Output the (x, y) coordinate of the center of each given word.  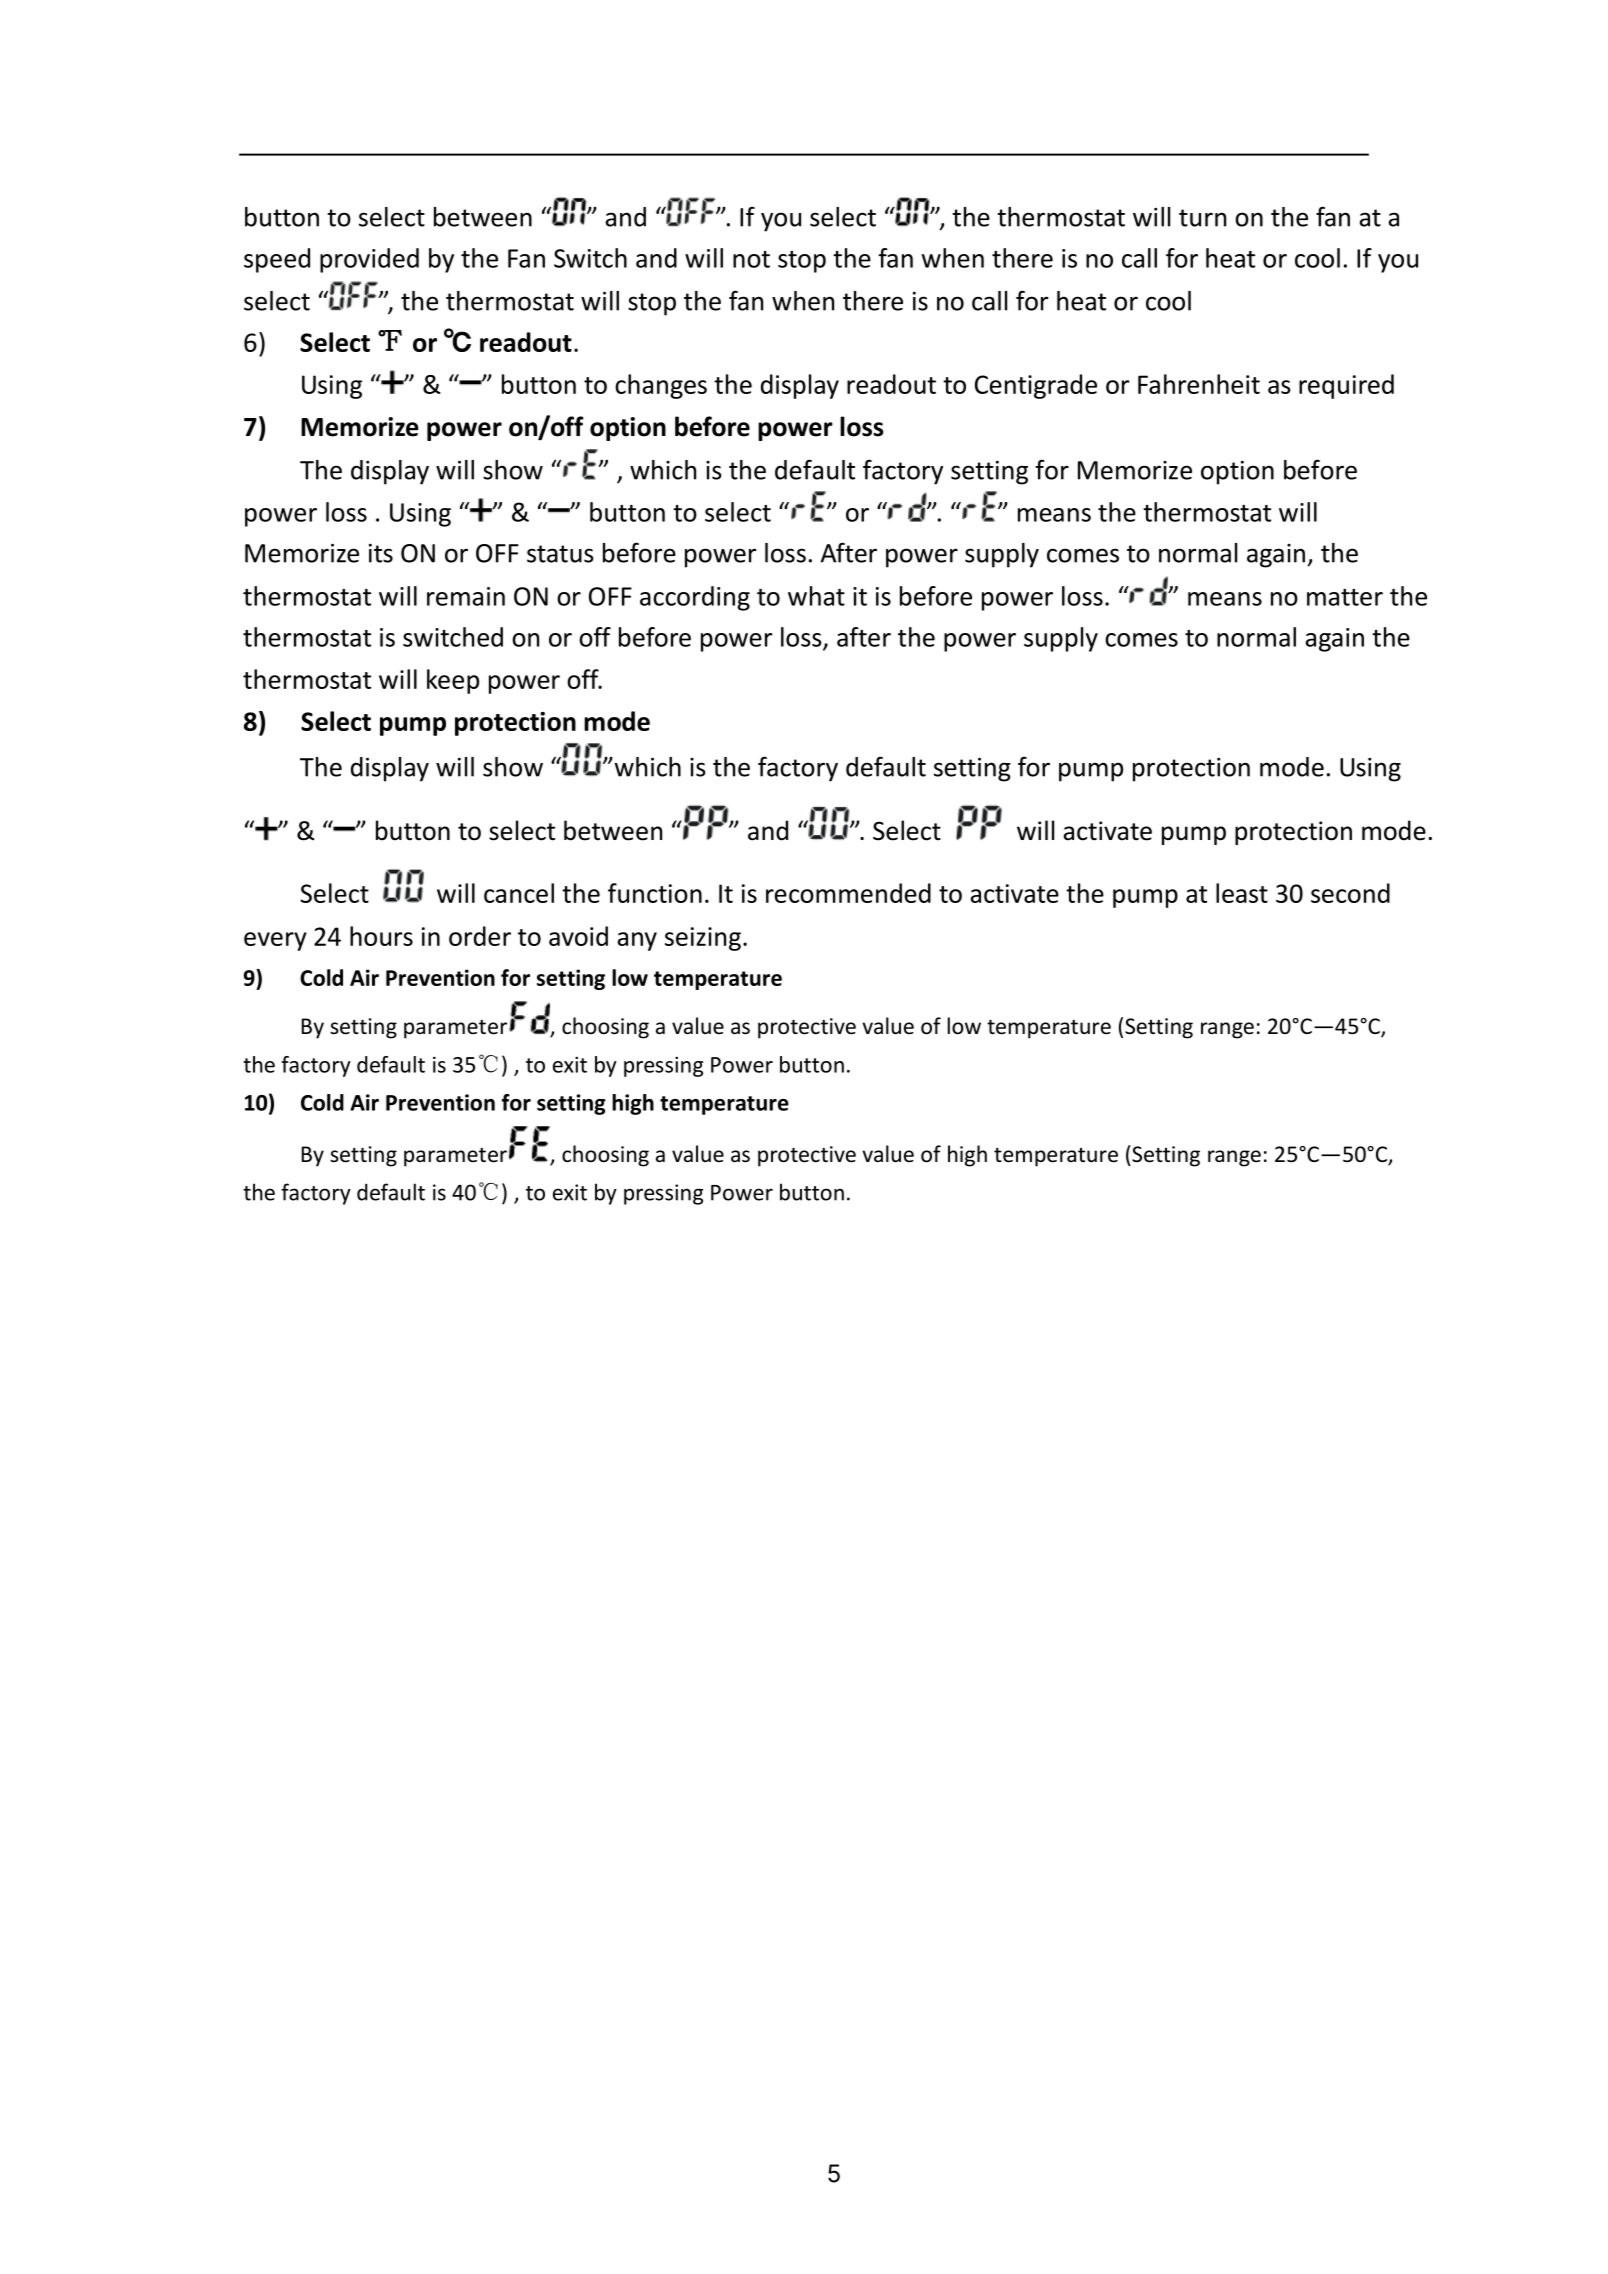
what (816, 596)
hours (381, 936)
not (751, 259)
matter (1345, 597)
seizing (703, 939)
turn (1202, 218)
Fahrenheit (1199, 384)
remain (466, 596)
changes (661, 386)
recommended (848, 893)
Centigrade (1036, 386)
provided (369, 260)
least (1242, 893)
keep (453, 681)
